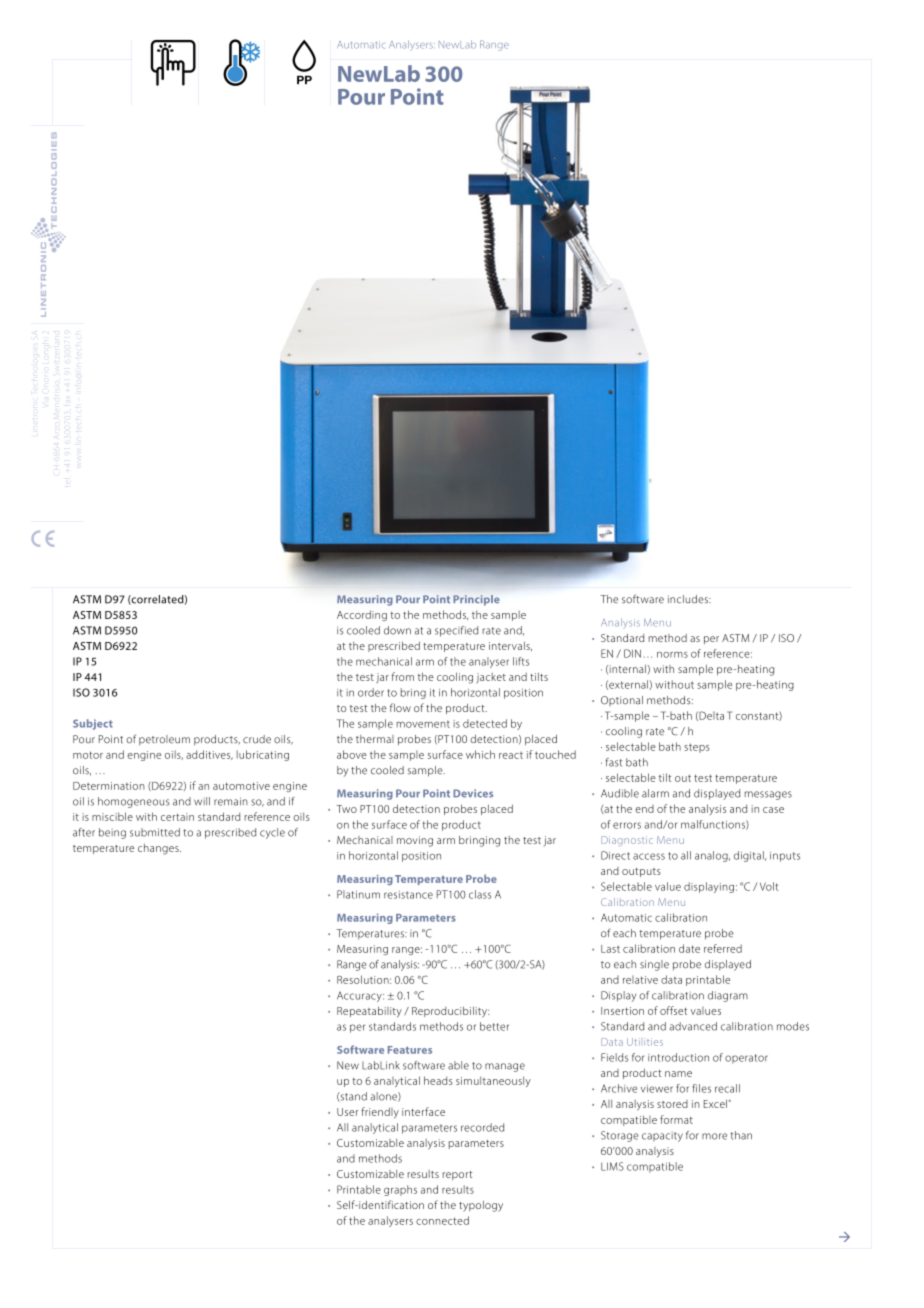 The width and height of the screenshot is (924, 1308). I want to click on changes, so click(159, 849).
